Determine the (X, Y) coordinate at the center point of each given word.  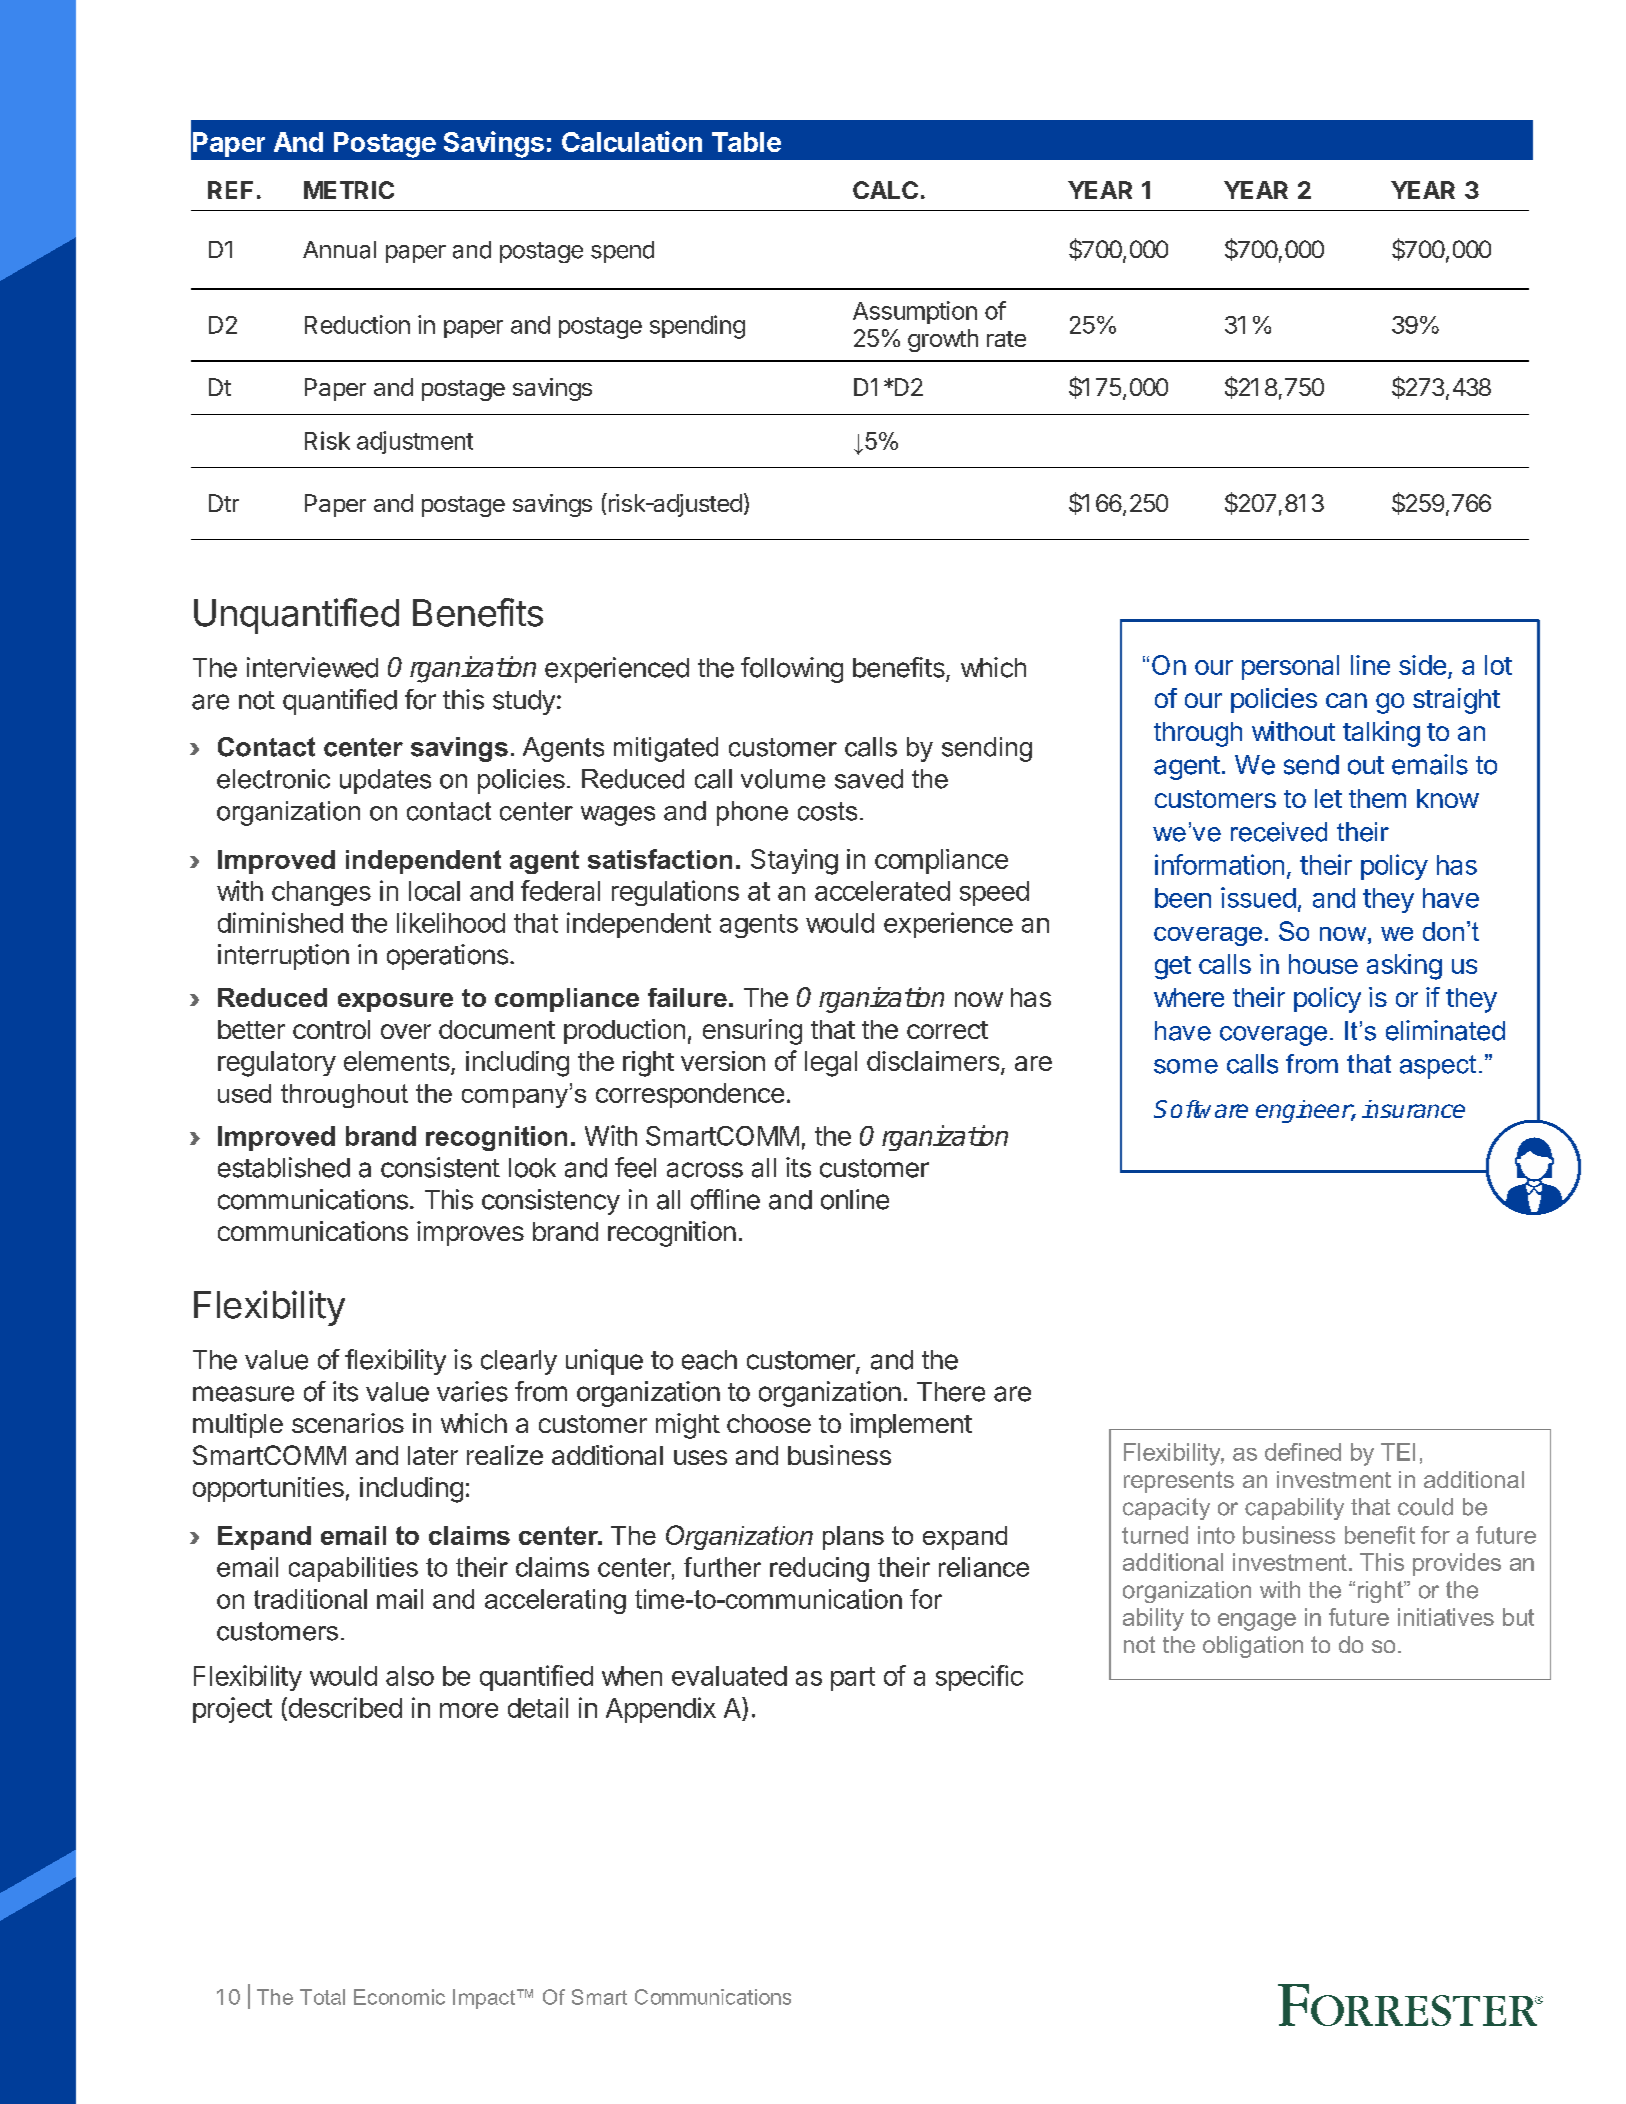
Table (746, 142)
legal (831, 1064)
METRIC (349, 190)
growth (943, 340)
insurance (1413, 1109)
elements (398, 1062)
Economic (399, 1997)
